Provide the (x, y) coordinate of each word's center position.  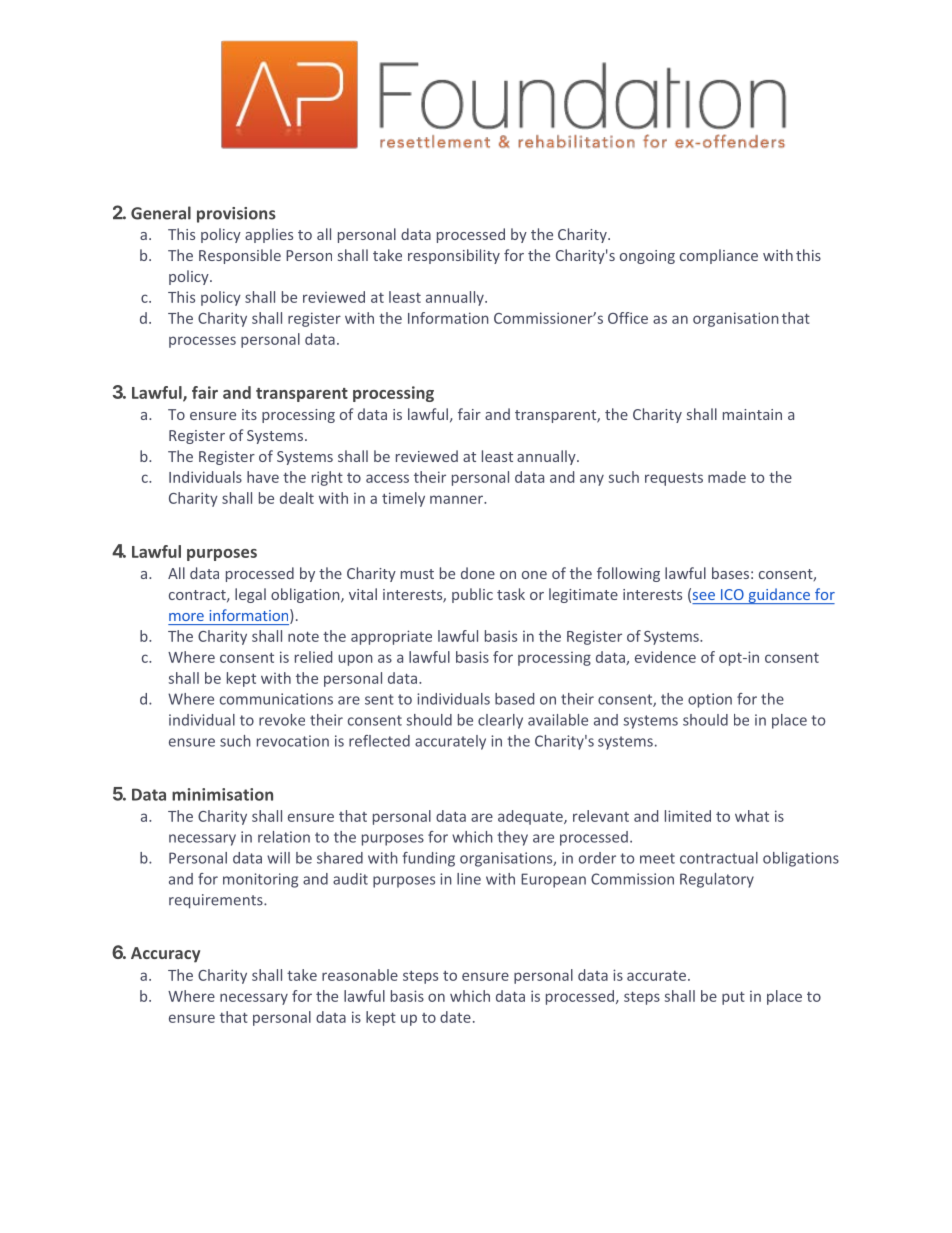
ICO (732, 594)
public (472, 595)
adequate (531, 817)
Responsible (240, 256)
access (387, 478)
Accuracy (165, 955)
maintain (752, 414)
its (249, 414)
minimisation (222, 794)
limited (688, 816)
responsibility (454, 256)
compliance (719, 256)
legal (250, 595)
